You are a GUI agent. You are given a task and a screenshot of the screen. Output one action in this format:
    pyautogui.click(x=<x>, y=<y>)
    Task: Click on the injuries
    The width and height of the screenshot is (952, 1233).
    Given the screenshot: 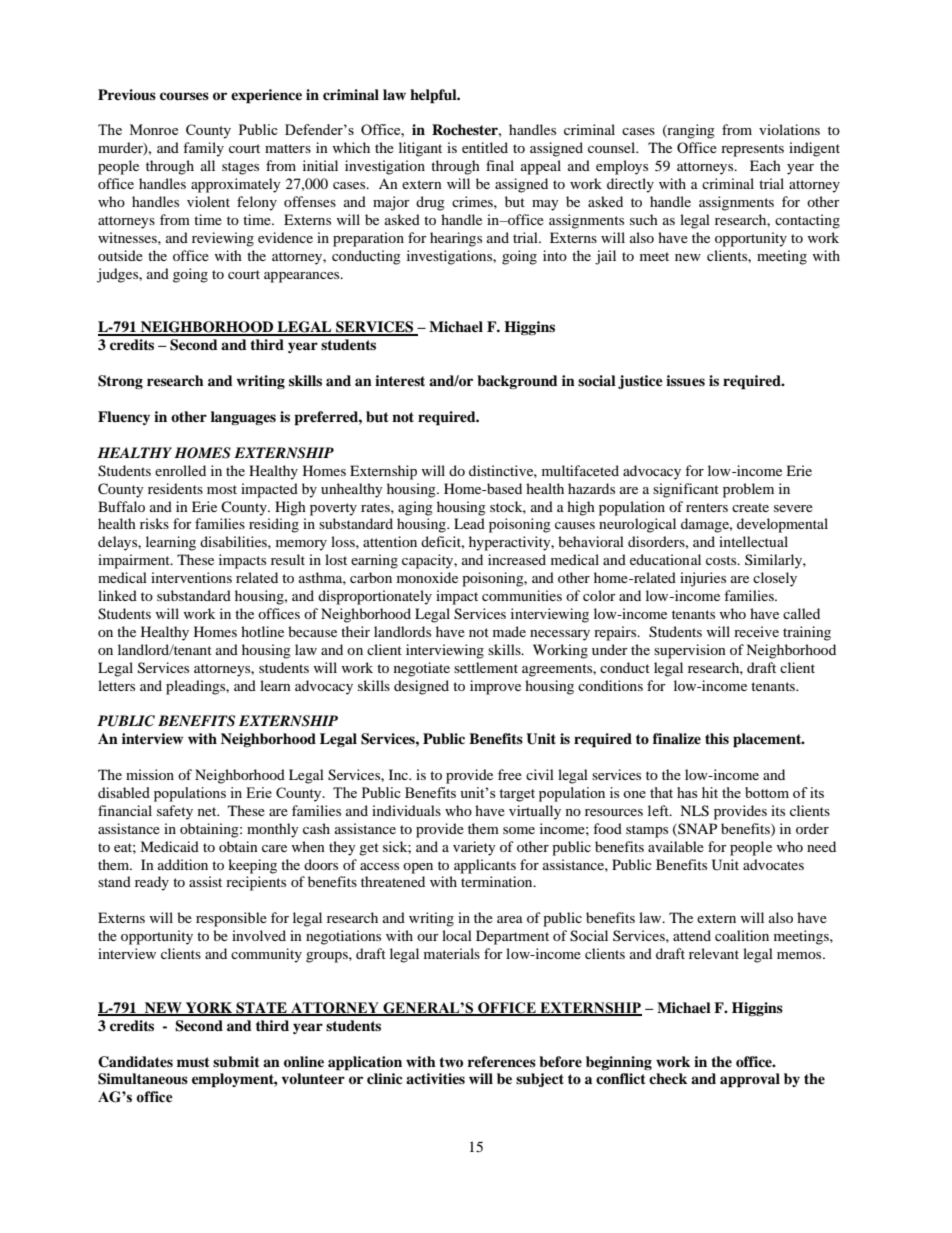 What is the action you would take?
    pyautogui.click(x=703, y=579)
